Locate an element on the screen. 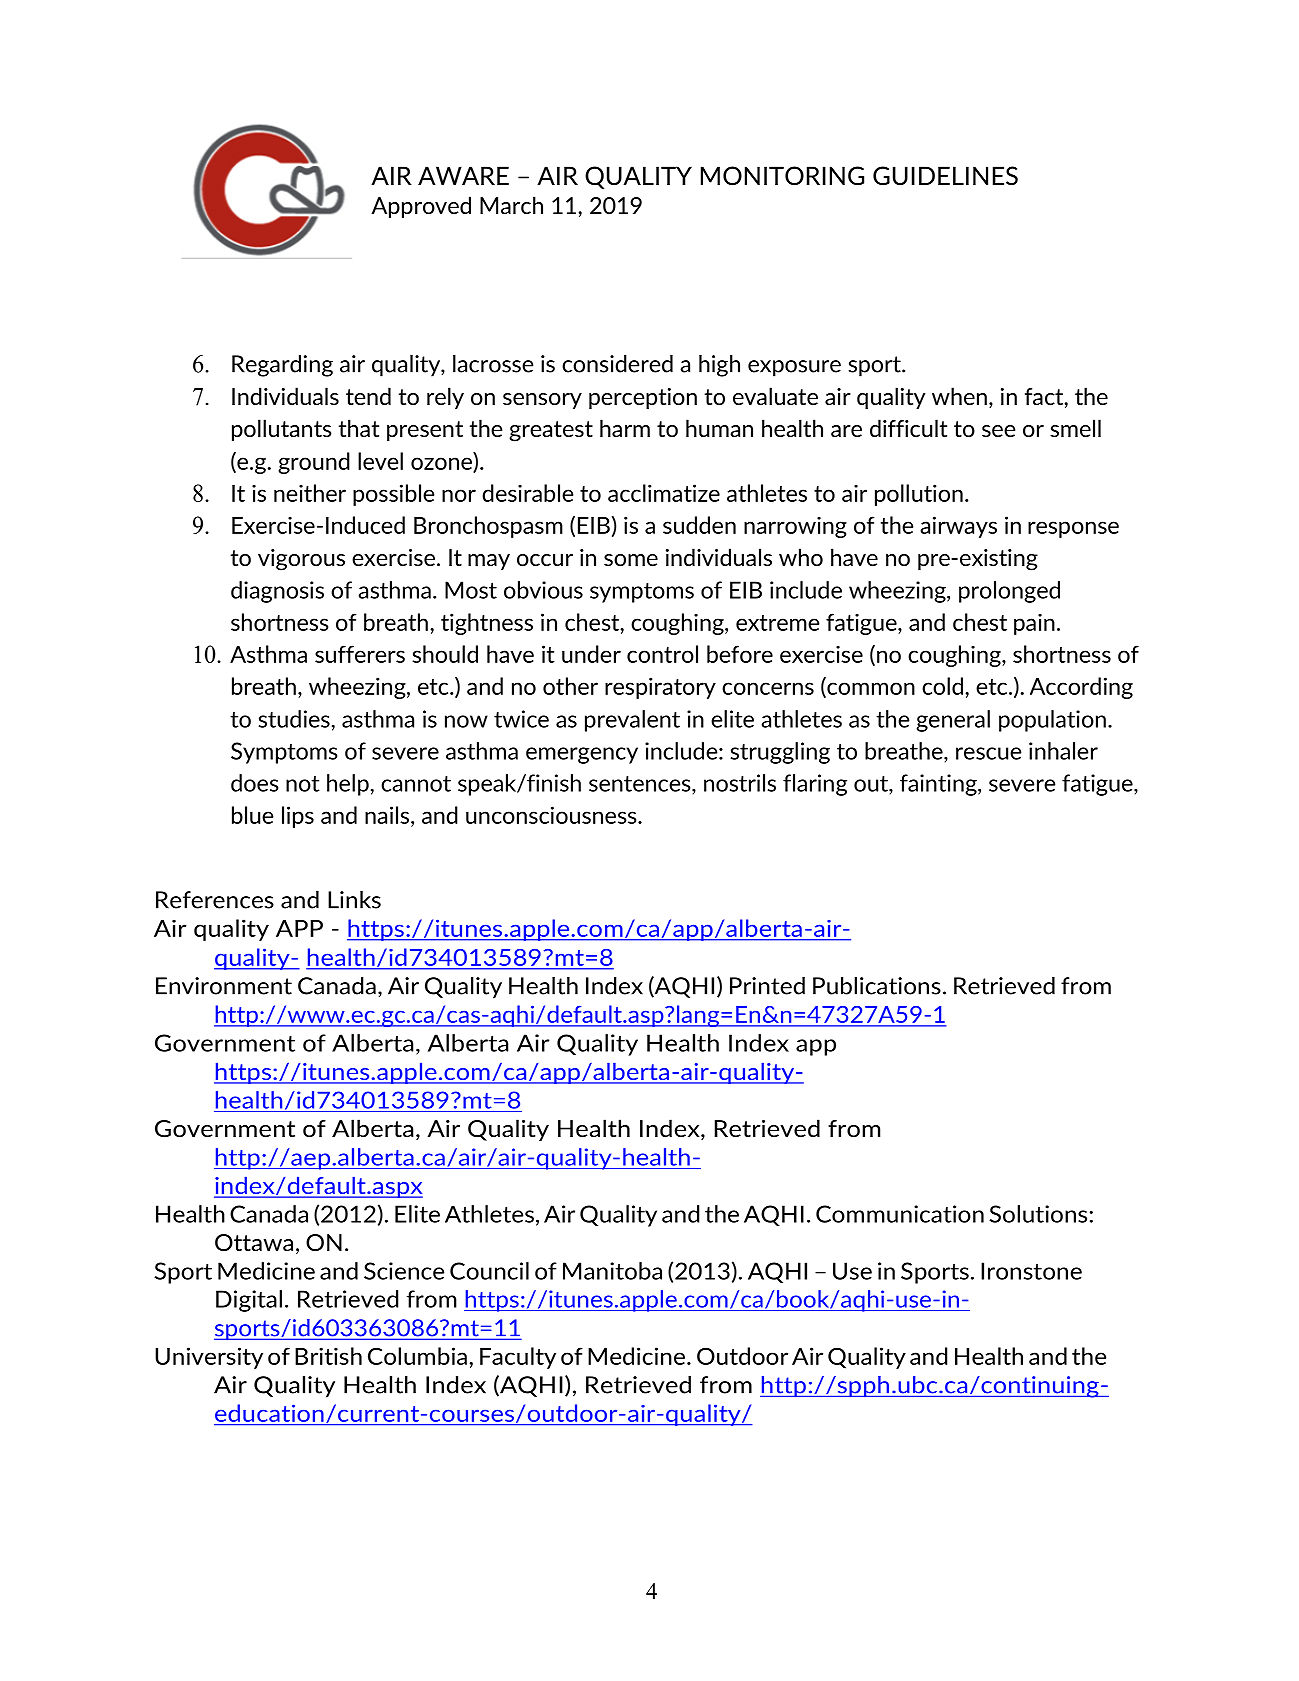 The image size is (1299, 1681). harm is located at coordinates (625, 428).
